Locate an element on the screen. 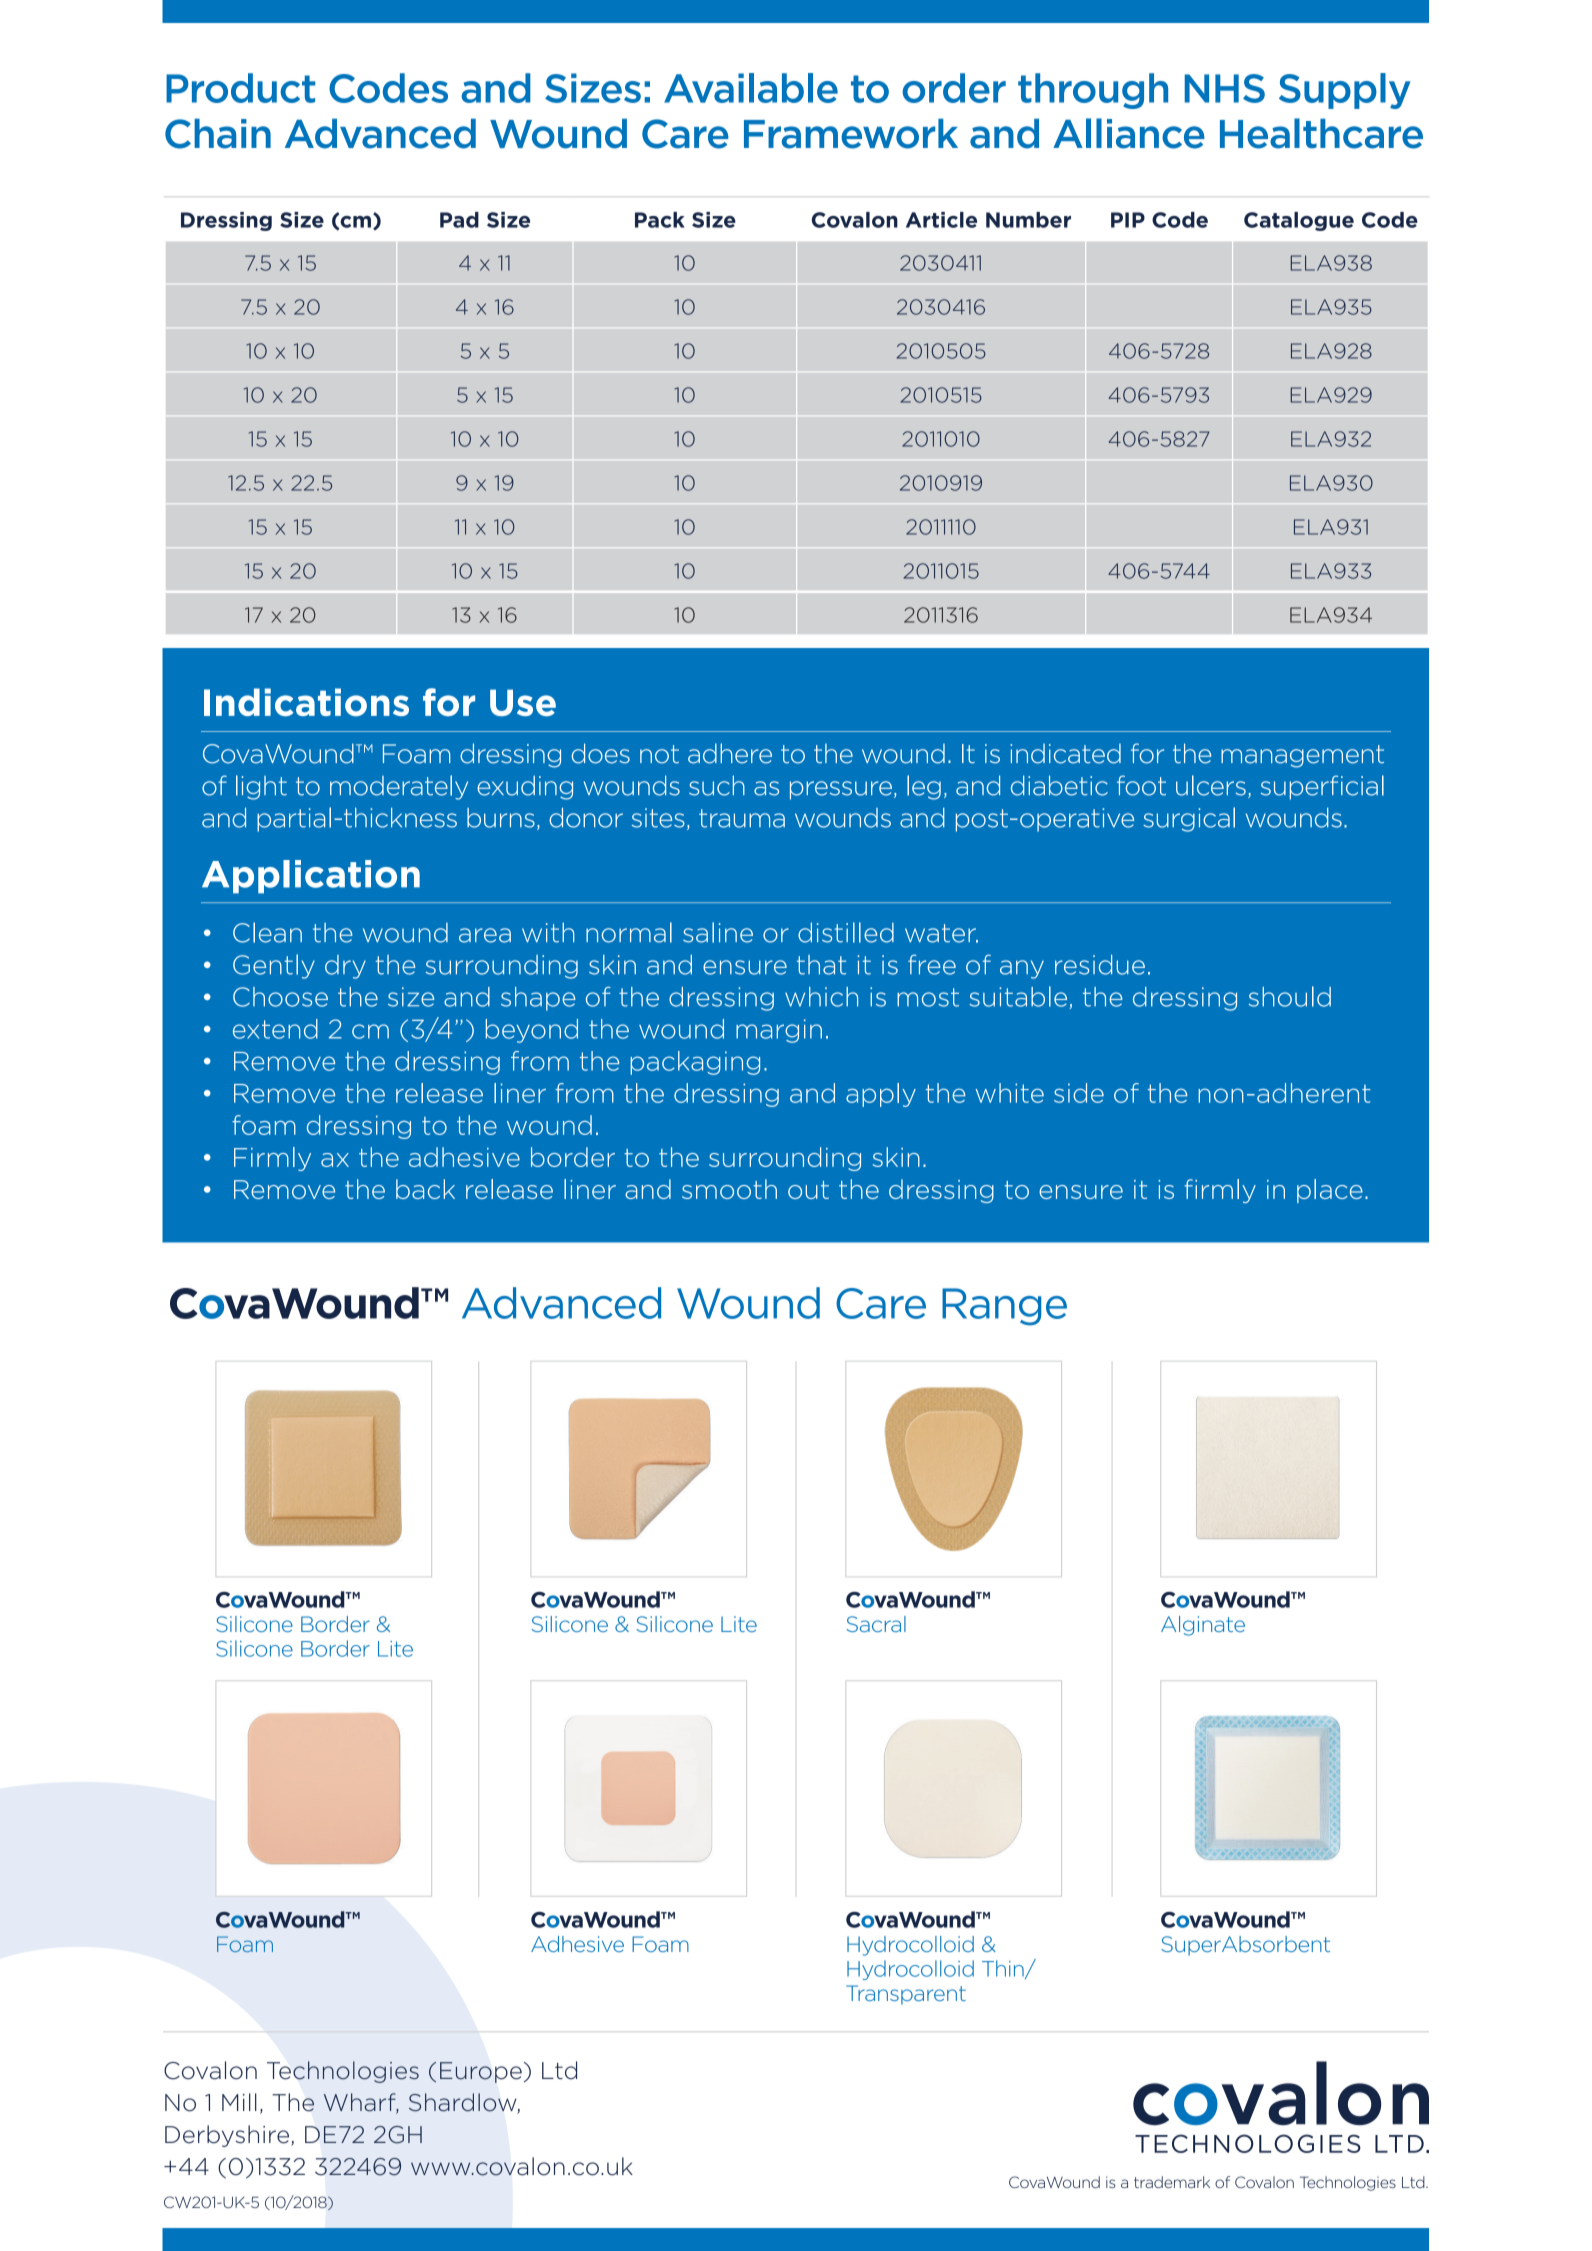 This screenshot has height=2251, width=1592. not is located at coordinates (659, 754).
